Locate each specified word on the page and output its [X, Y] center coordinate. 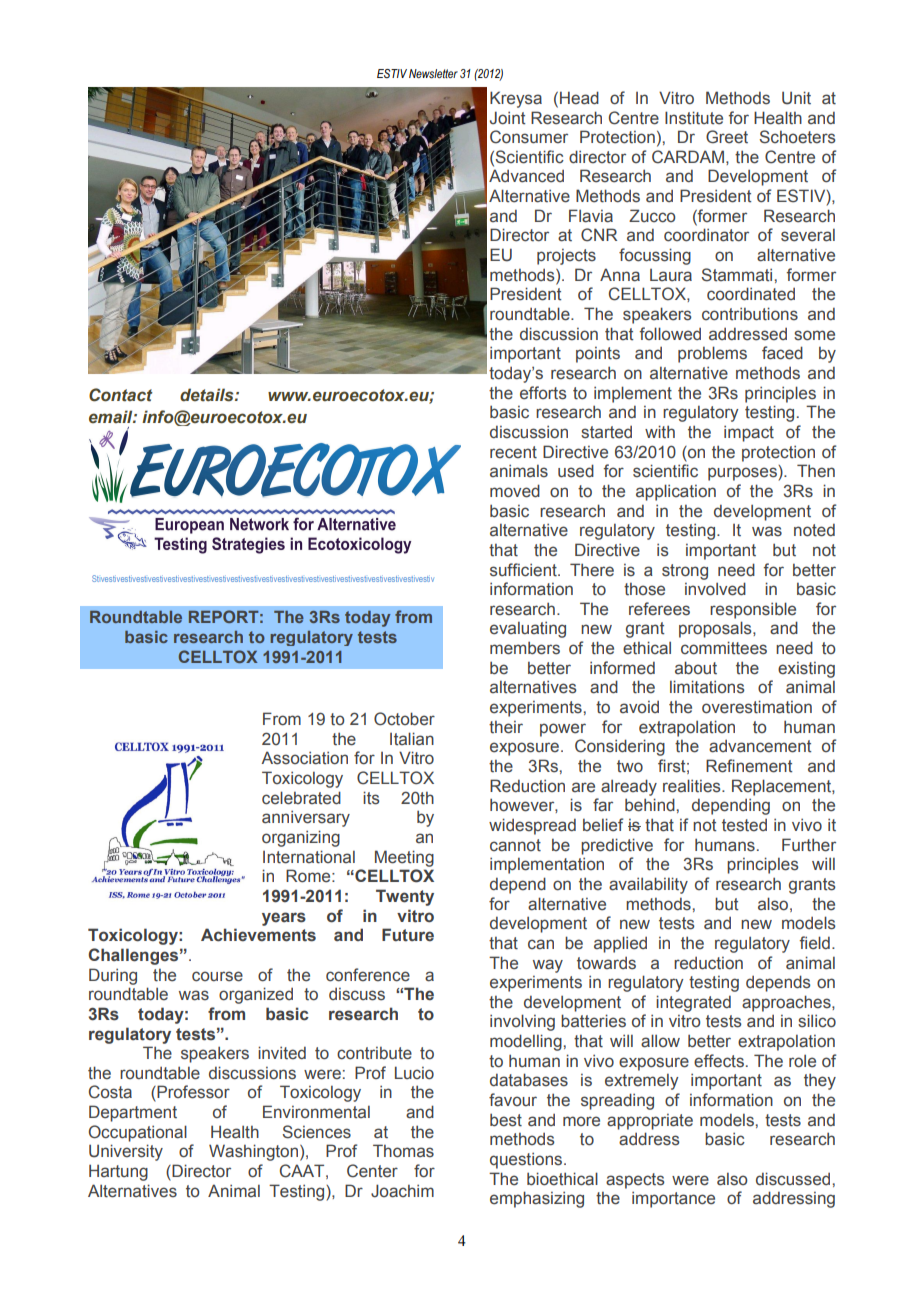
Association [304, 758]
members [525, 648]
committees [724, 648]
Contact [121, 395]
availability [648, 885]
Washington [255, 1152]
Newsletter [433, 73]
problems [712, 354]
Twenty [405, 897]
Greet [727, 137]
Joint [508, 118]
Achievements [258, 935]
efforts [543, 393]
